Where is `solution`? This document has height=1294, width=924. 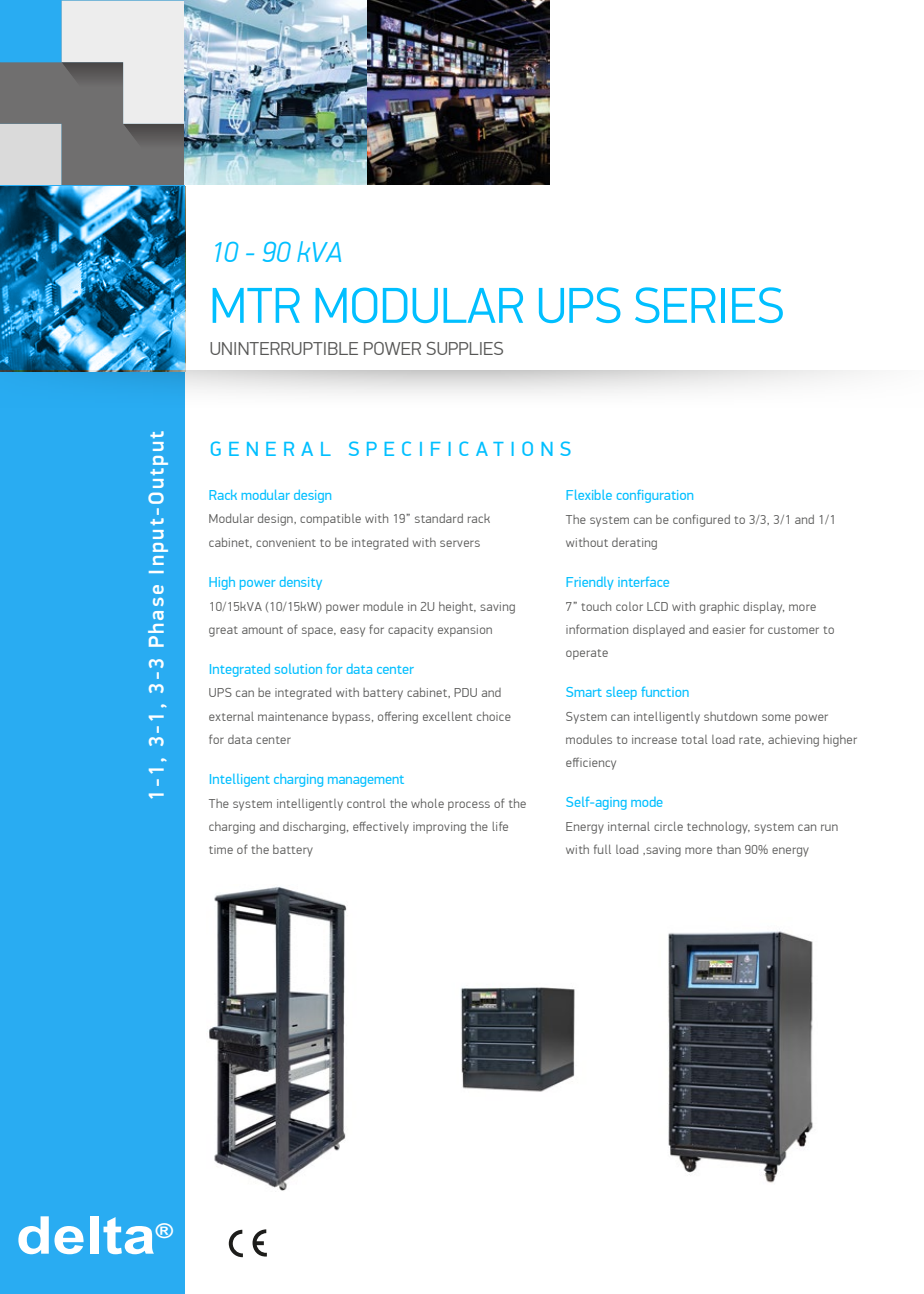 solution is located at coordinates (298, 669).
